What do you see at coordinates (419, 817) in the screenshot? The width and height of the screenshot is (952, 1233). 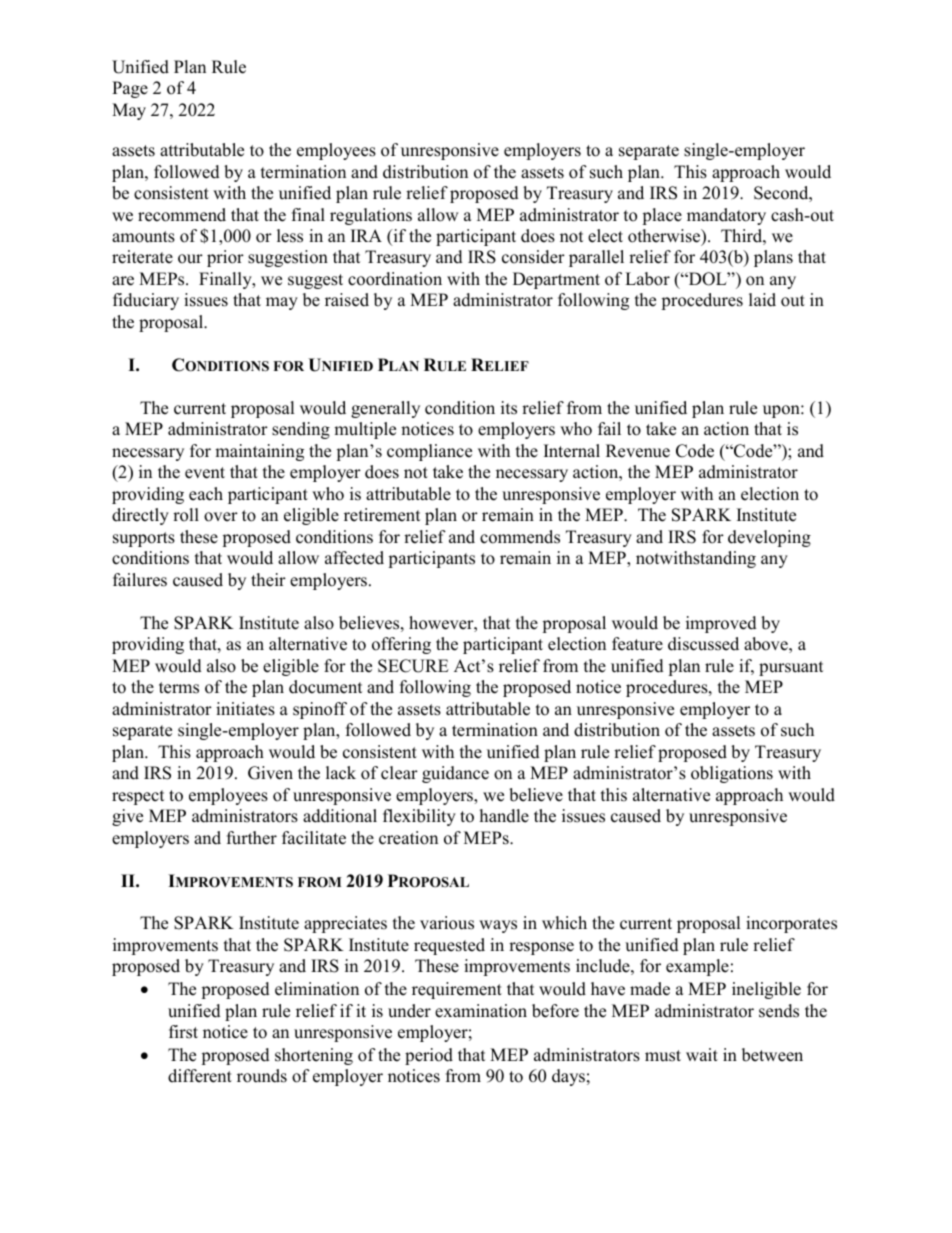 I see `flexibility` at bounding box center [419, 817].
